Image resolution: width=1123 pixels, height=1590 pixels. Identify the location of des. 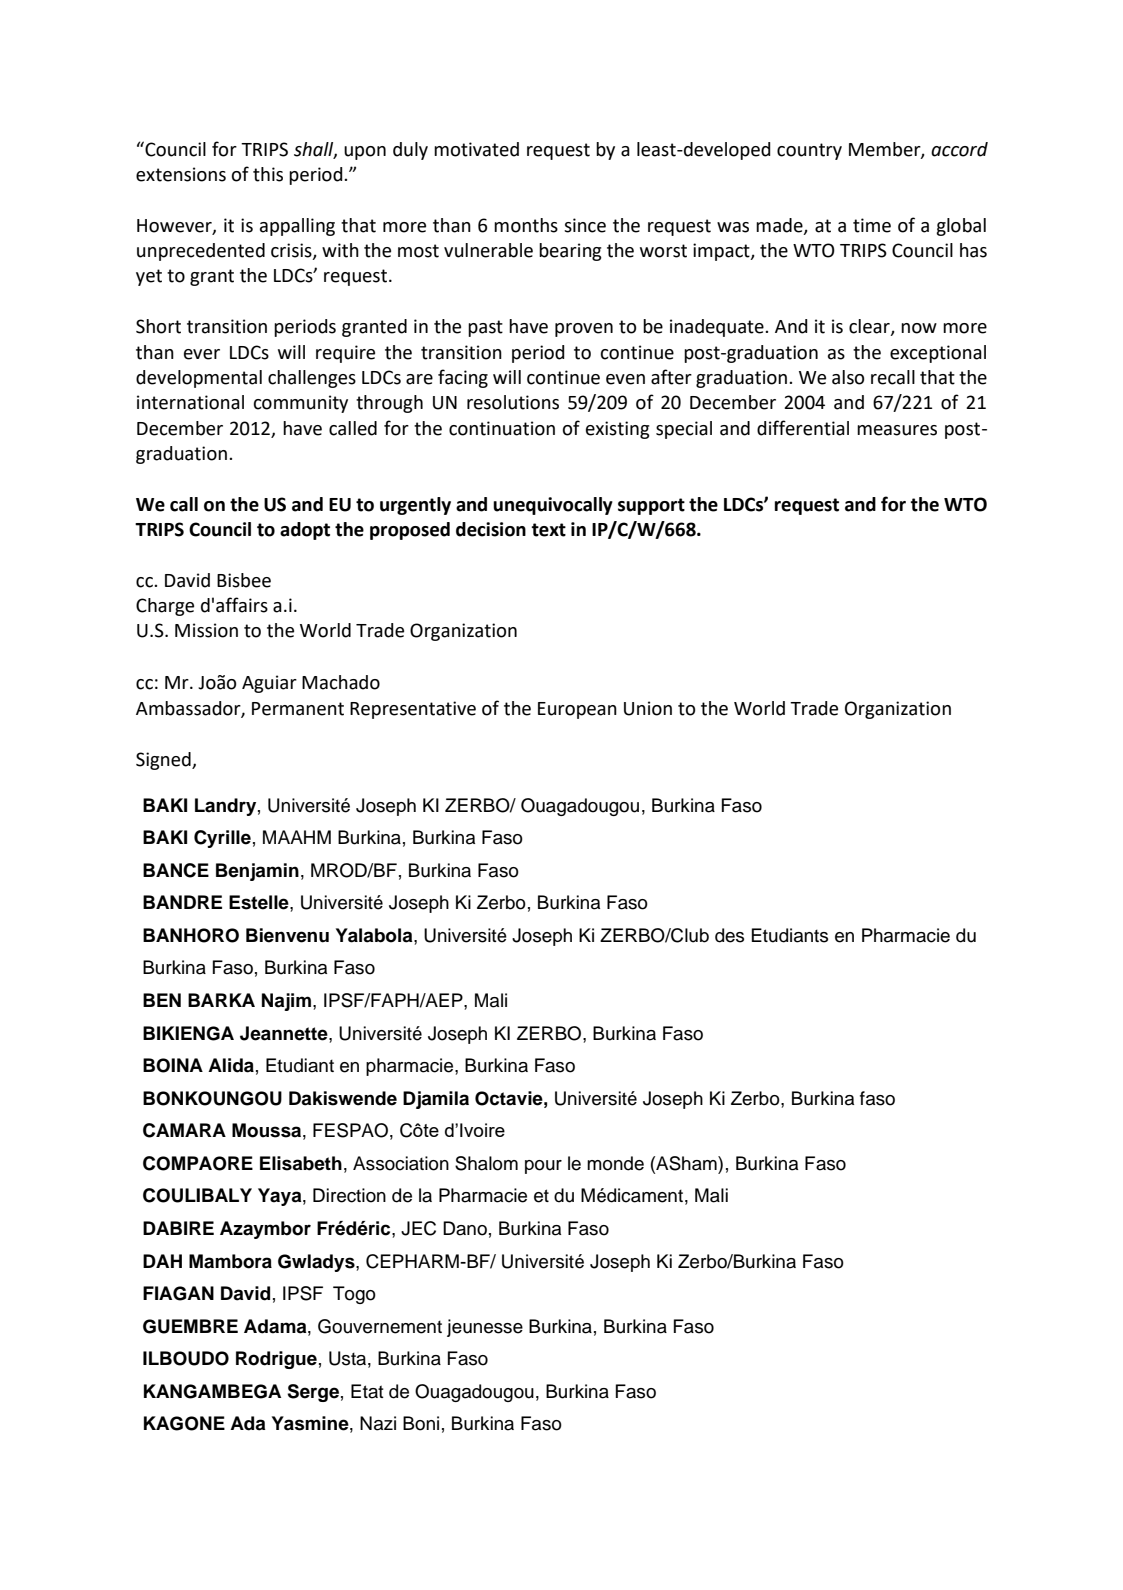
(729, 935).
